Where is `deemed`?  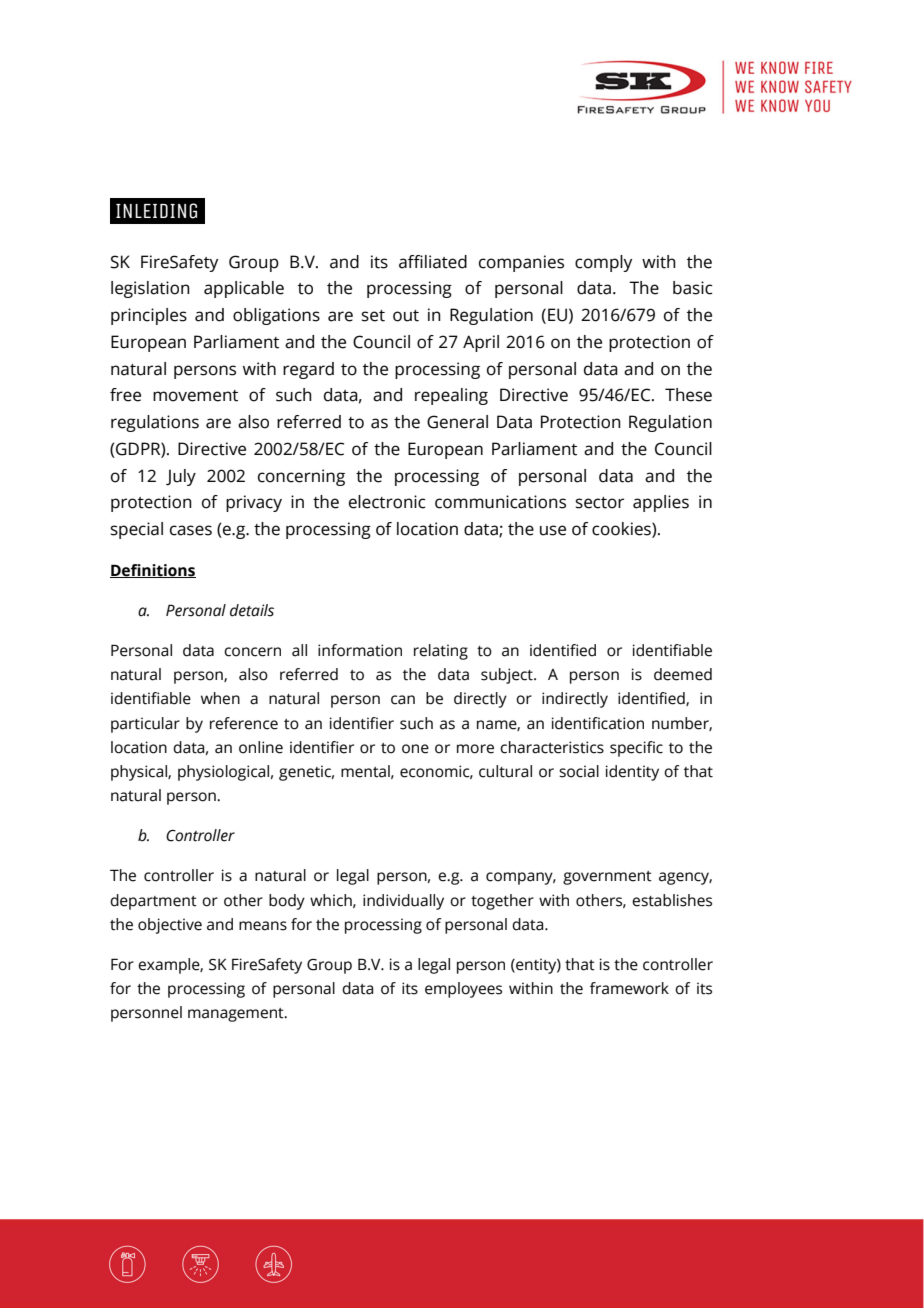 deemed is located at coordinates (683, 674).
